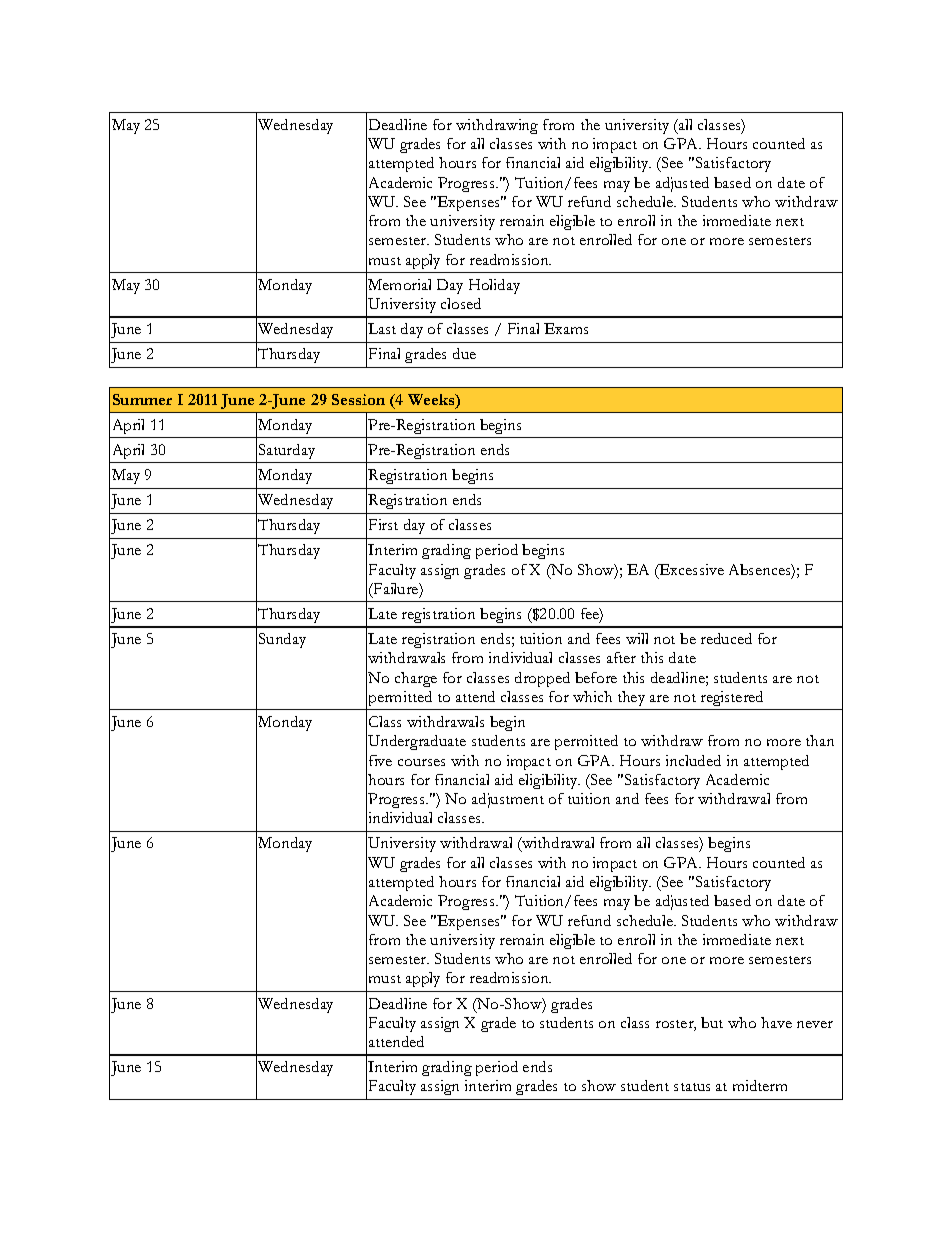 This screenshot has height=1233, width=952. What do you see at coordinates (726, 638) in the screenshot?
I see `reduced` at bounding box center [726, 638].
